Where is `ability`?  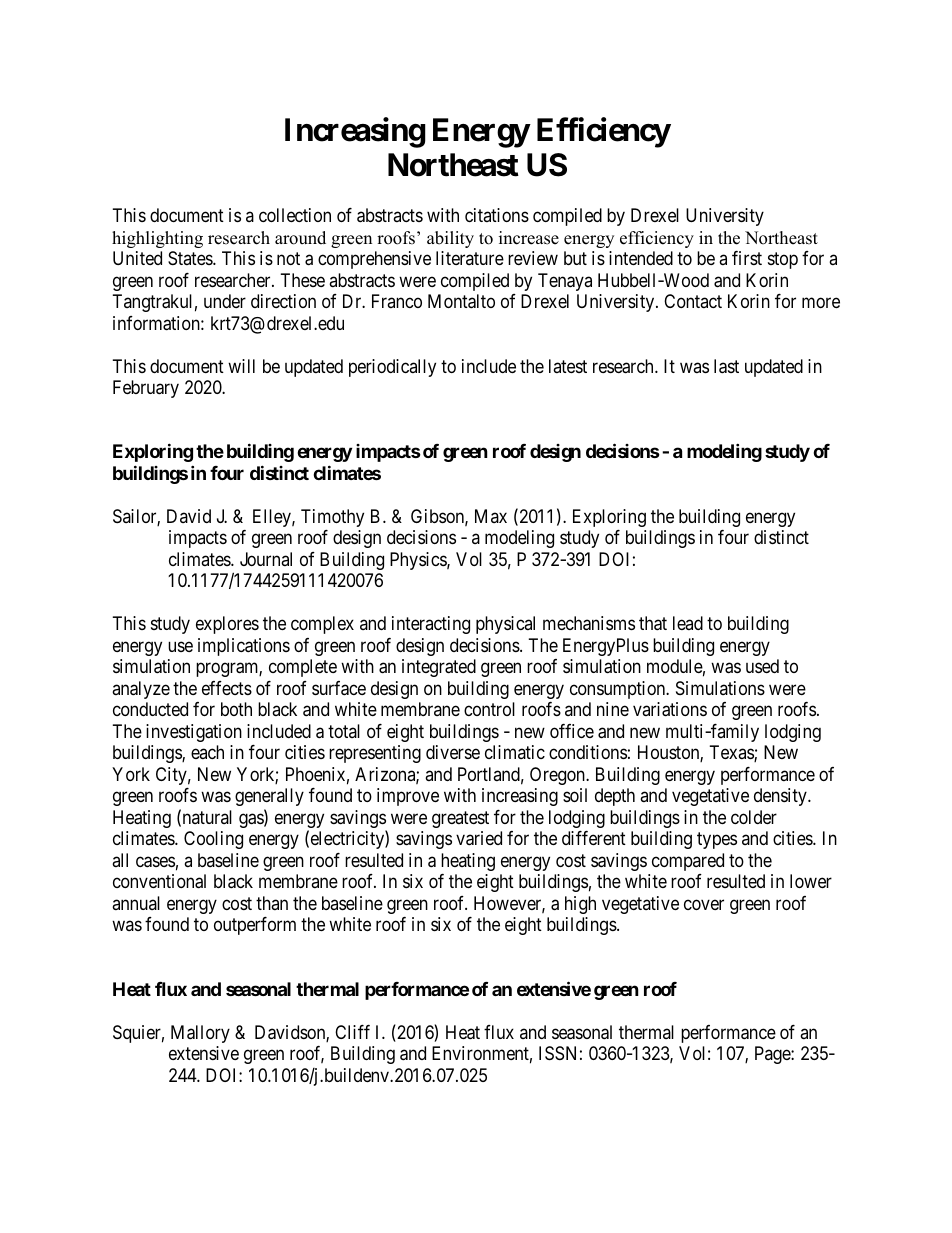
ability is located at coordinates (450, 239).
